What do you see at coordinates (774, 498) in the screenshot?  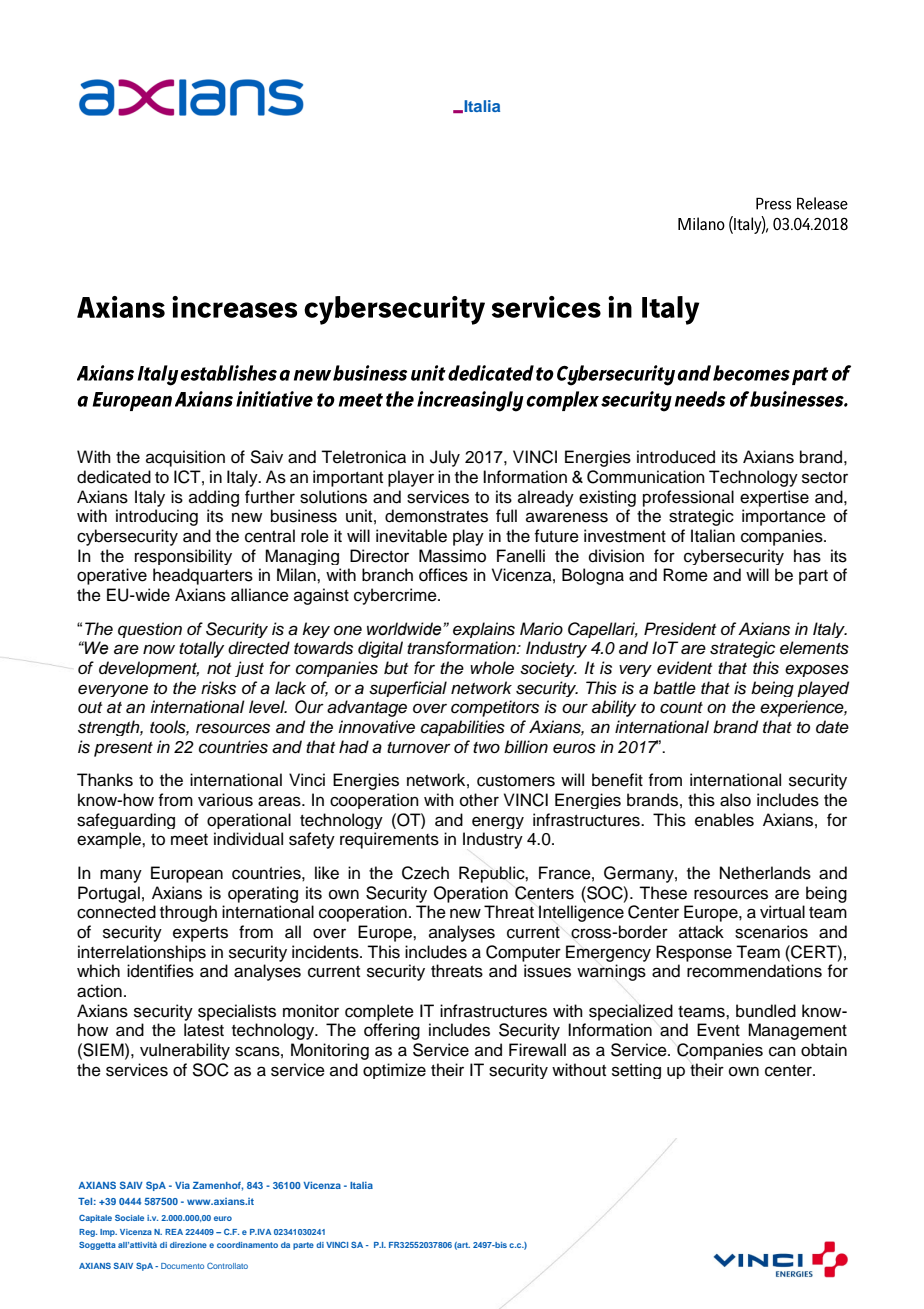 I see `expertise` at bounding box center [774, 498].
